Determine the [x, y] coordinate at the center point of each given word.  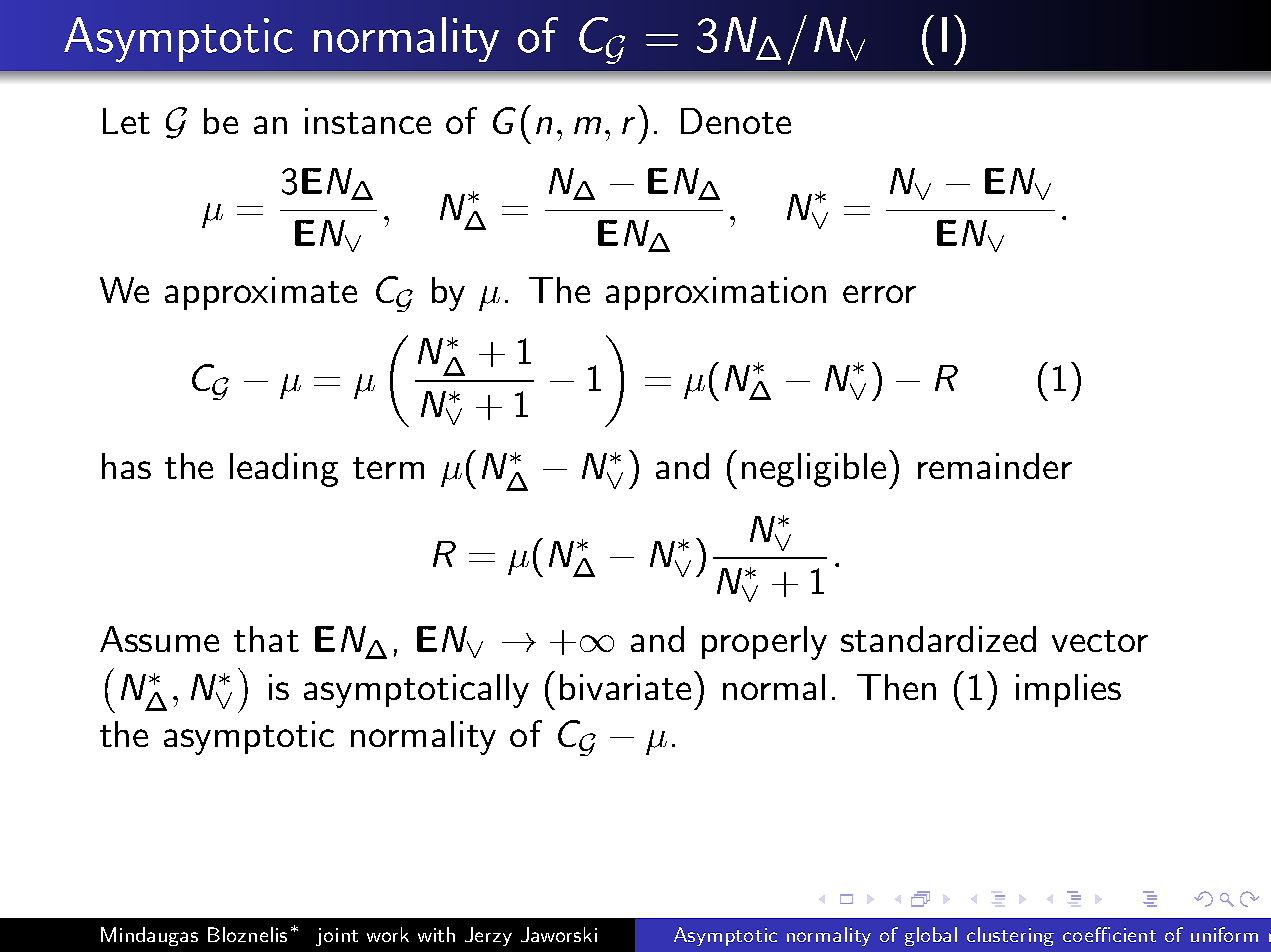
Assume [159, 639]
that [266, 639]
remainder [995, 466]
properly [764, 643]
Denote [736, 121]
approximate [261, 293]
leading [284, 470]
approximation [716, 293]
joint [337, 937]
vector [1100, 641]
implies [1068, 690]
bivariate [625, 687]
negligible [814, 470]
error [879, 294]
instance [368, 121]
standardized [938, 639]
